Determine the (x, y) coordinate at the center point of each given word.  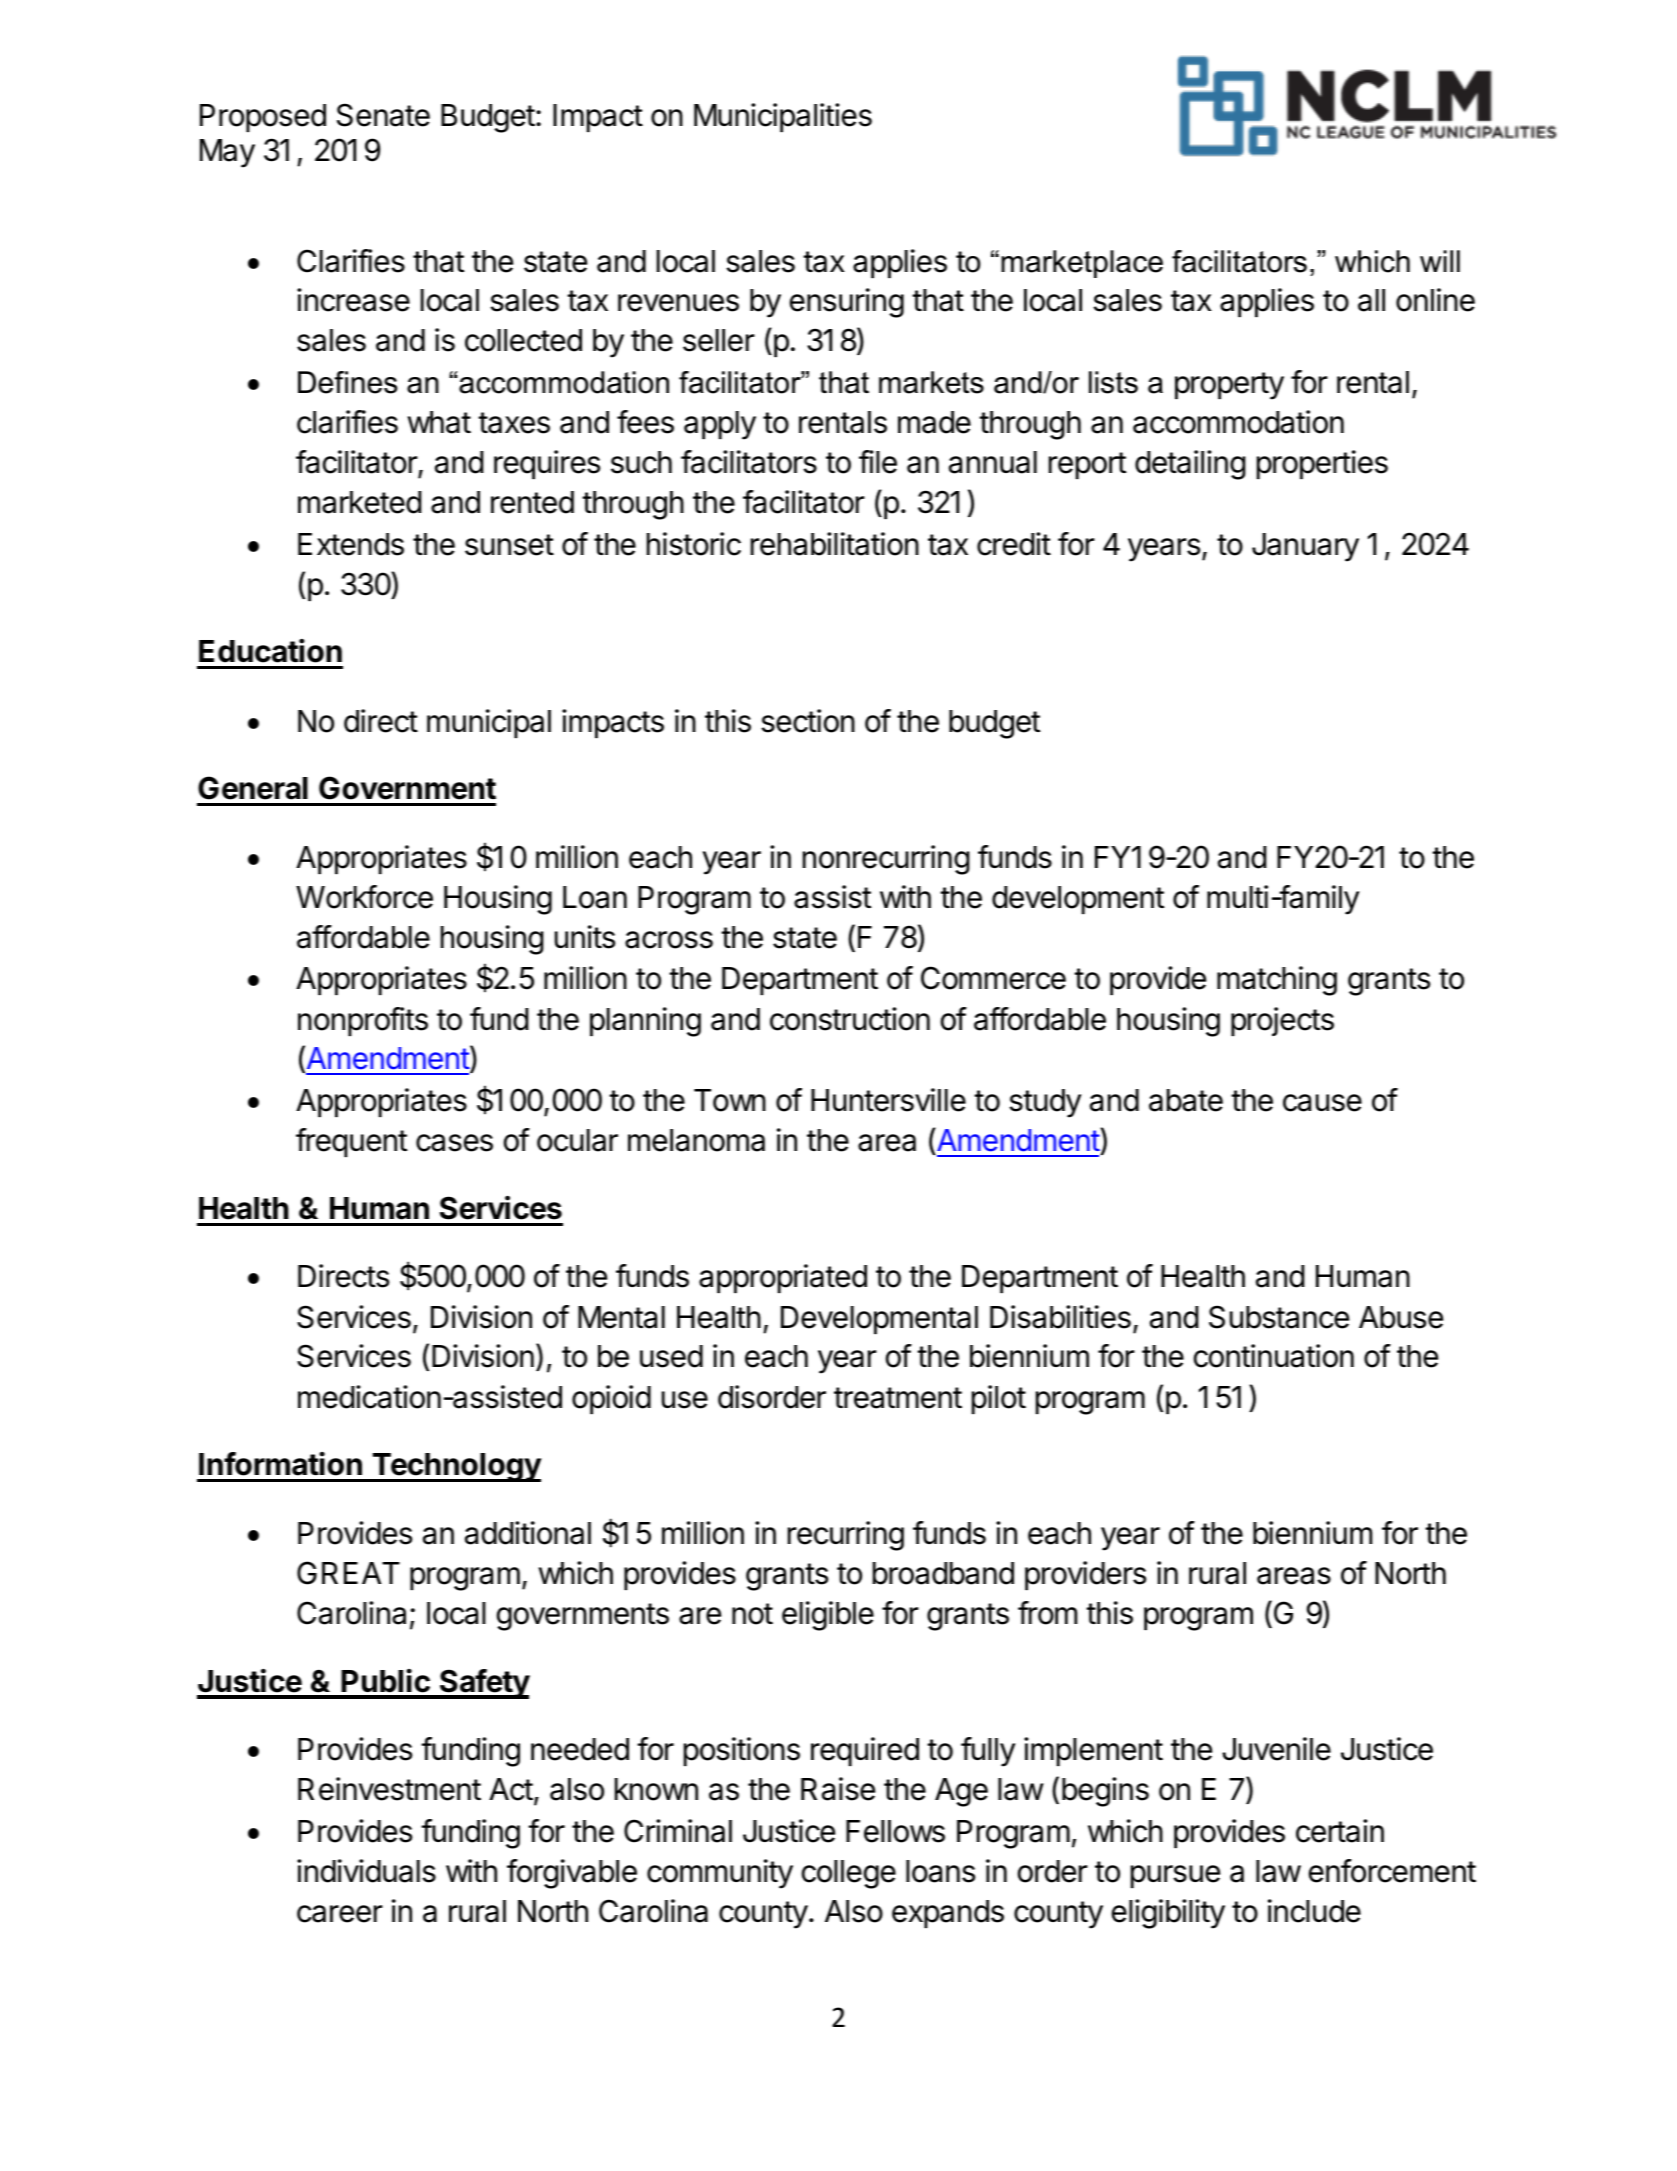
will (1440, 261)
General (253, 788)
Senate (383, 115)
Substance (1279, 1317)
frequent (351, 1142)
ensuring (847, 303)
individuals (366, 1871)
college (849, 1874)
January (1305, 547)
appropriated (783, 1278)
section (808, 721)
